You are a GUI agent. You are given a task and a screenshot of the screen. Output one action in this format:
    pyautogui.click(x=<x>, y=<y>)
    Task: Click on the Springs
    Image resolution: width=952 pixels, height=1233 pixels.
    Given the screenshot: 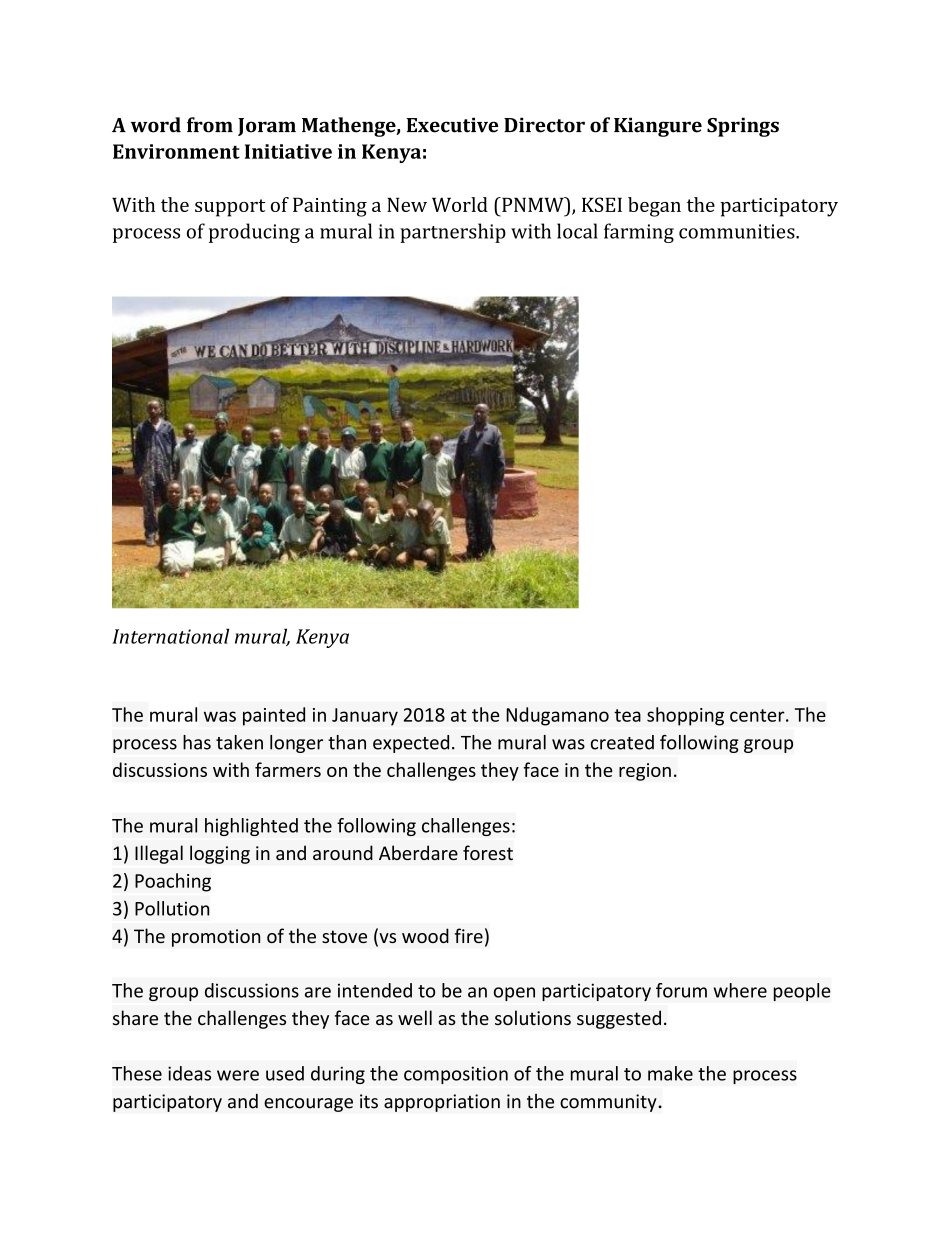 What is the action you would take?
    pyautogui.click(x=743, y=127)
